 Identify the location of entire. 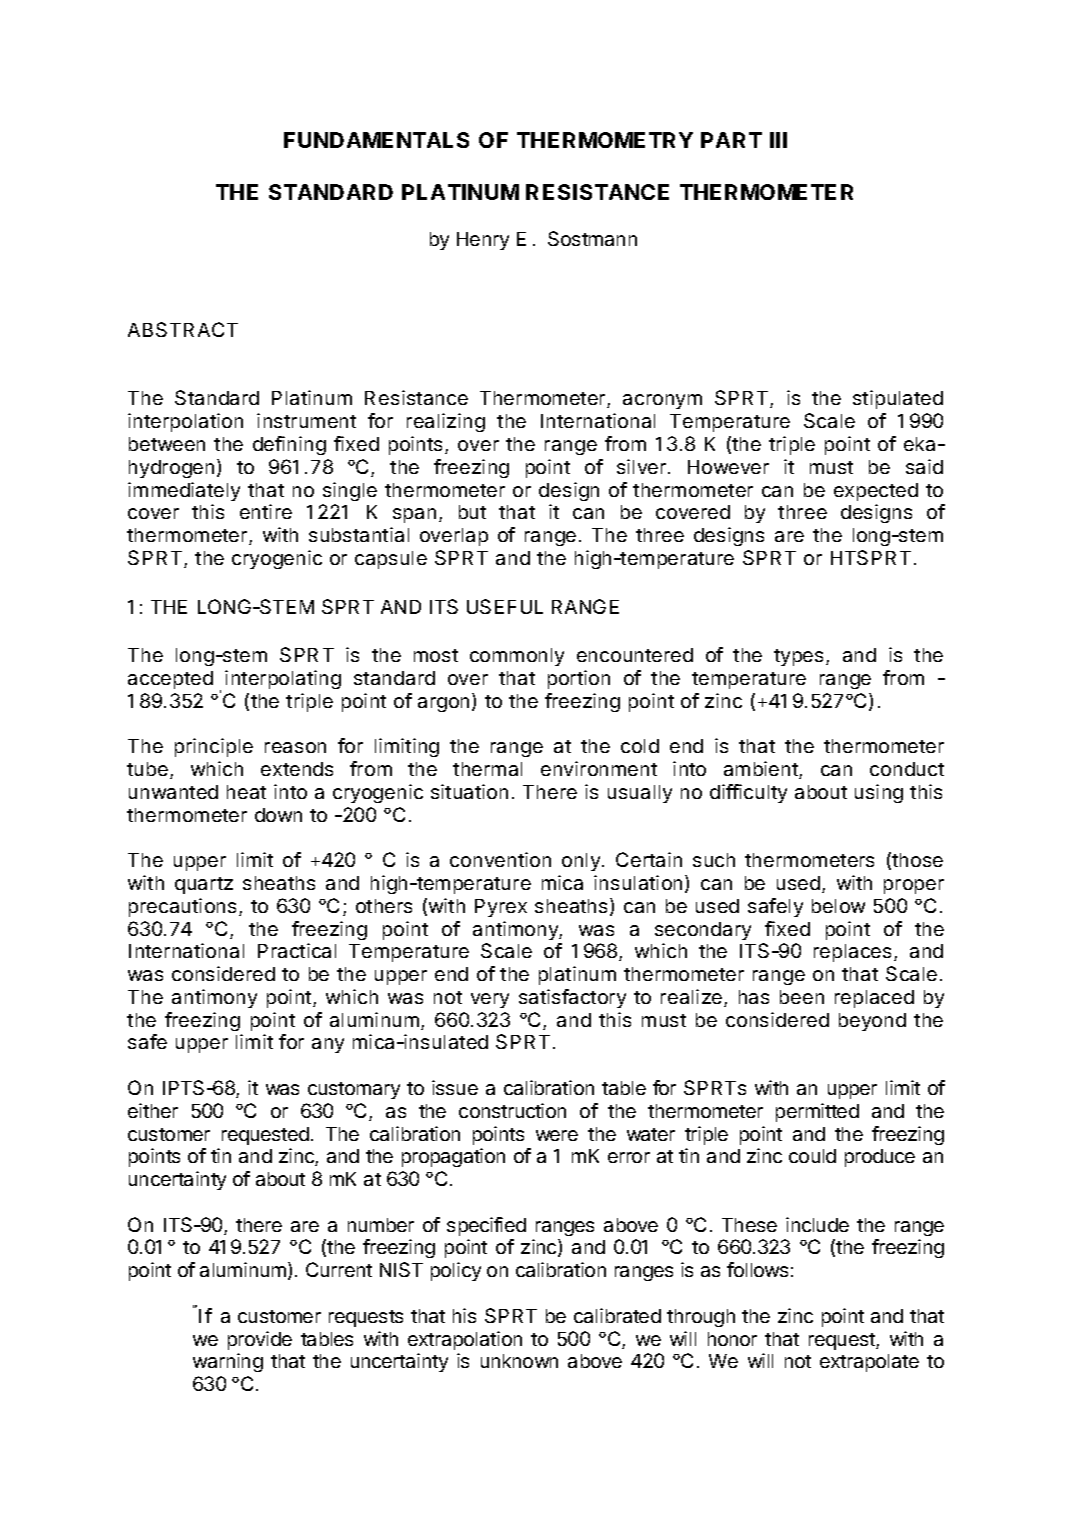
(266, 511).
